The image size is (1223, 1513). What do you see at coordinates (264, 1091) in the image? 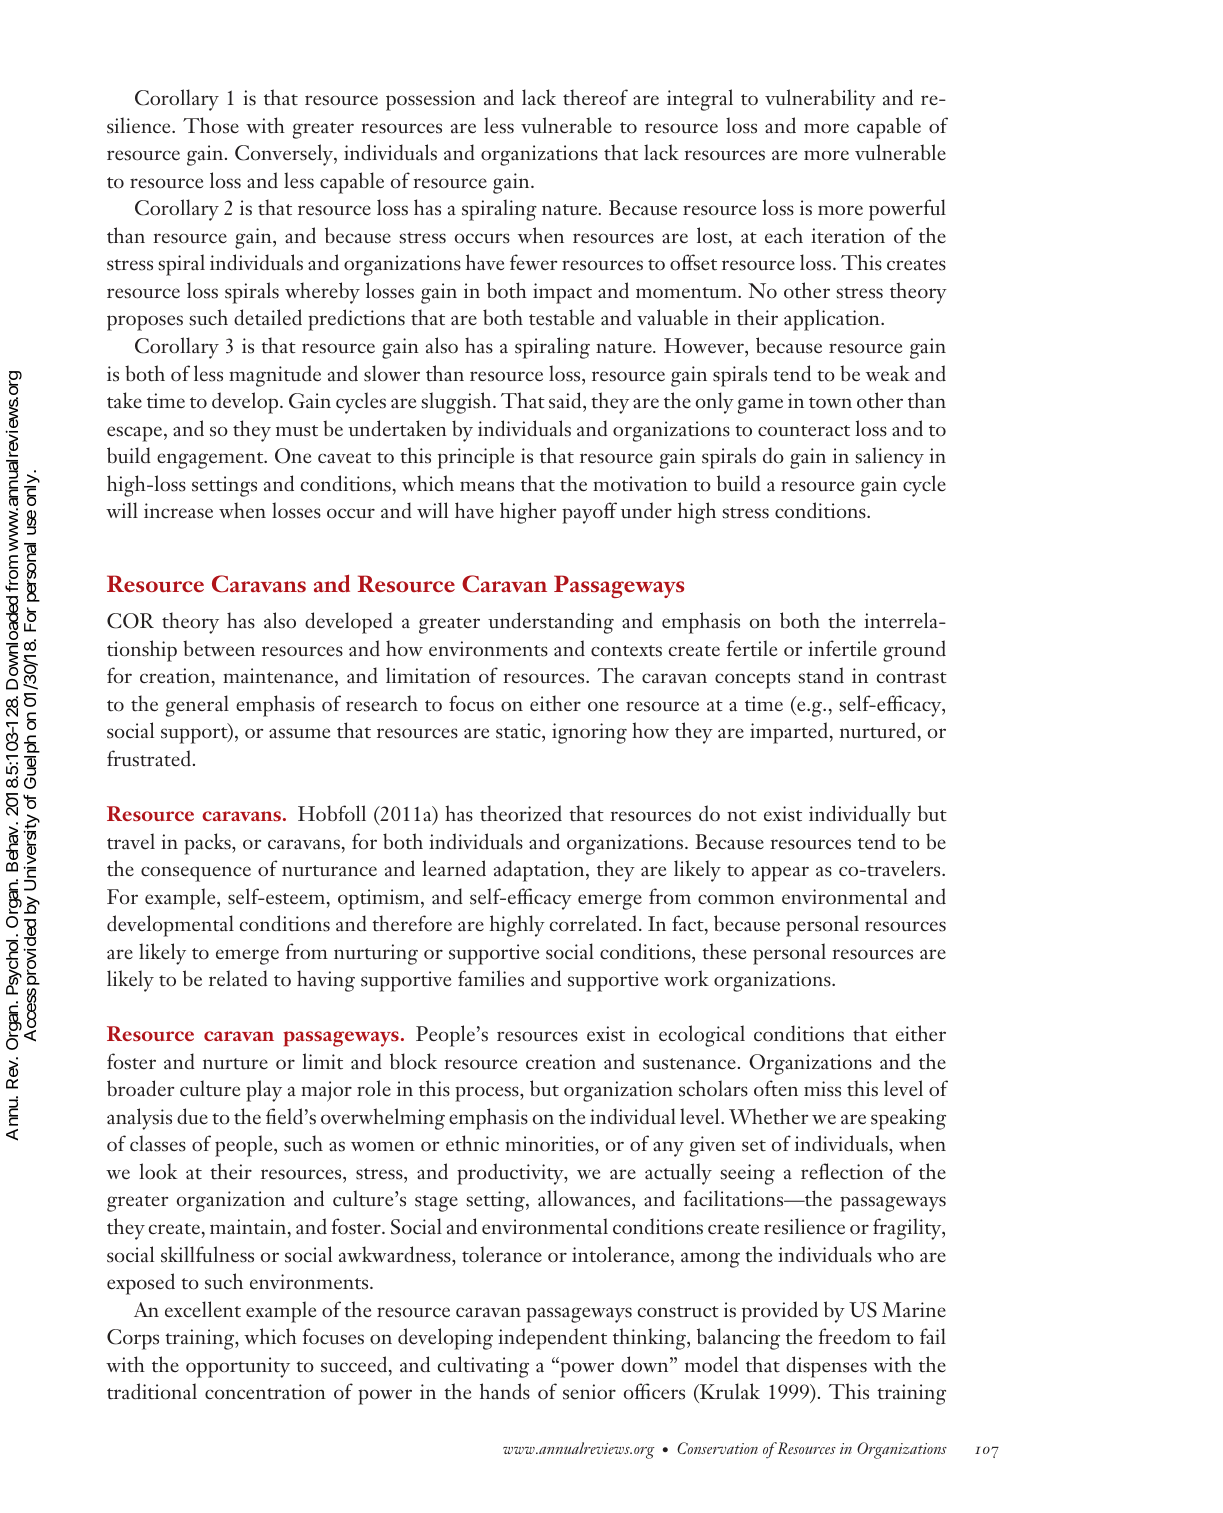
I see `play` at bounding box center [264, 1091].
